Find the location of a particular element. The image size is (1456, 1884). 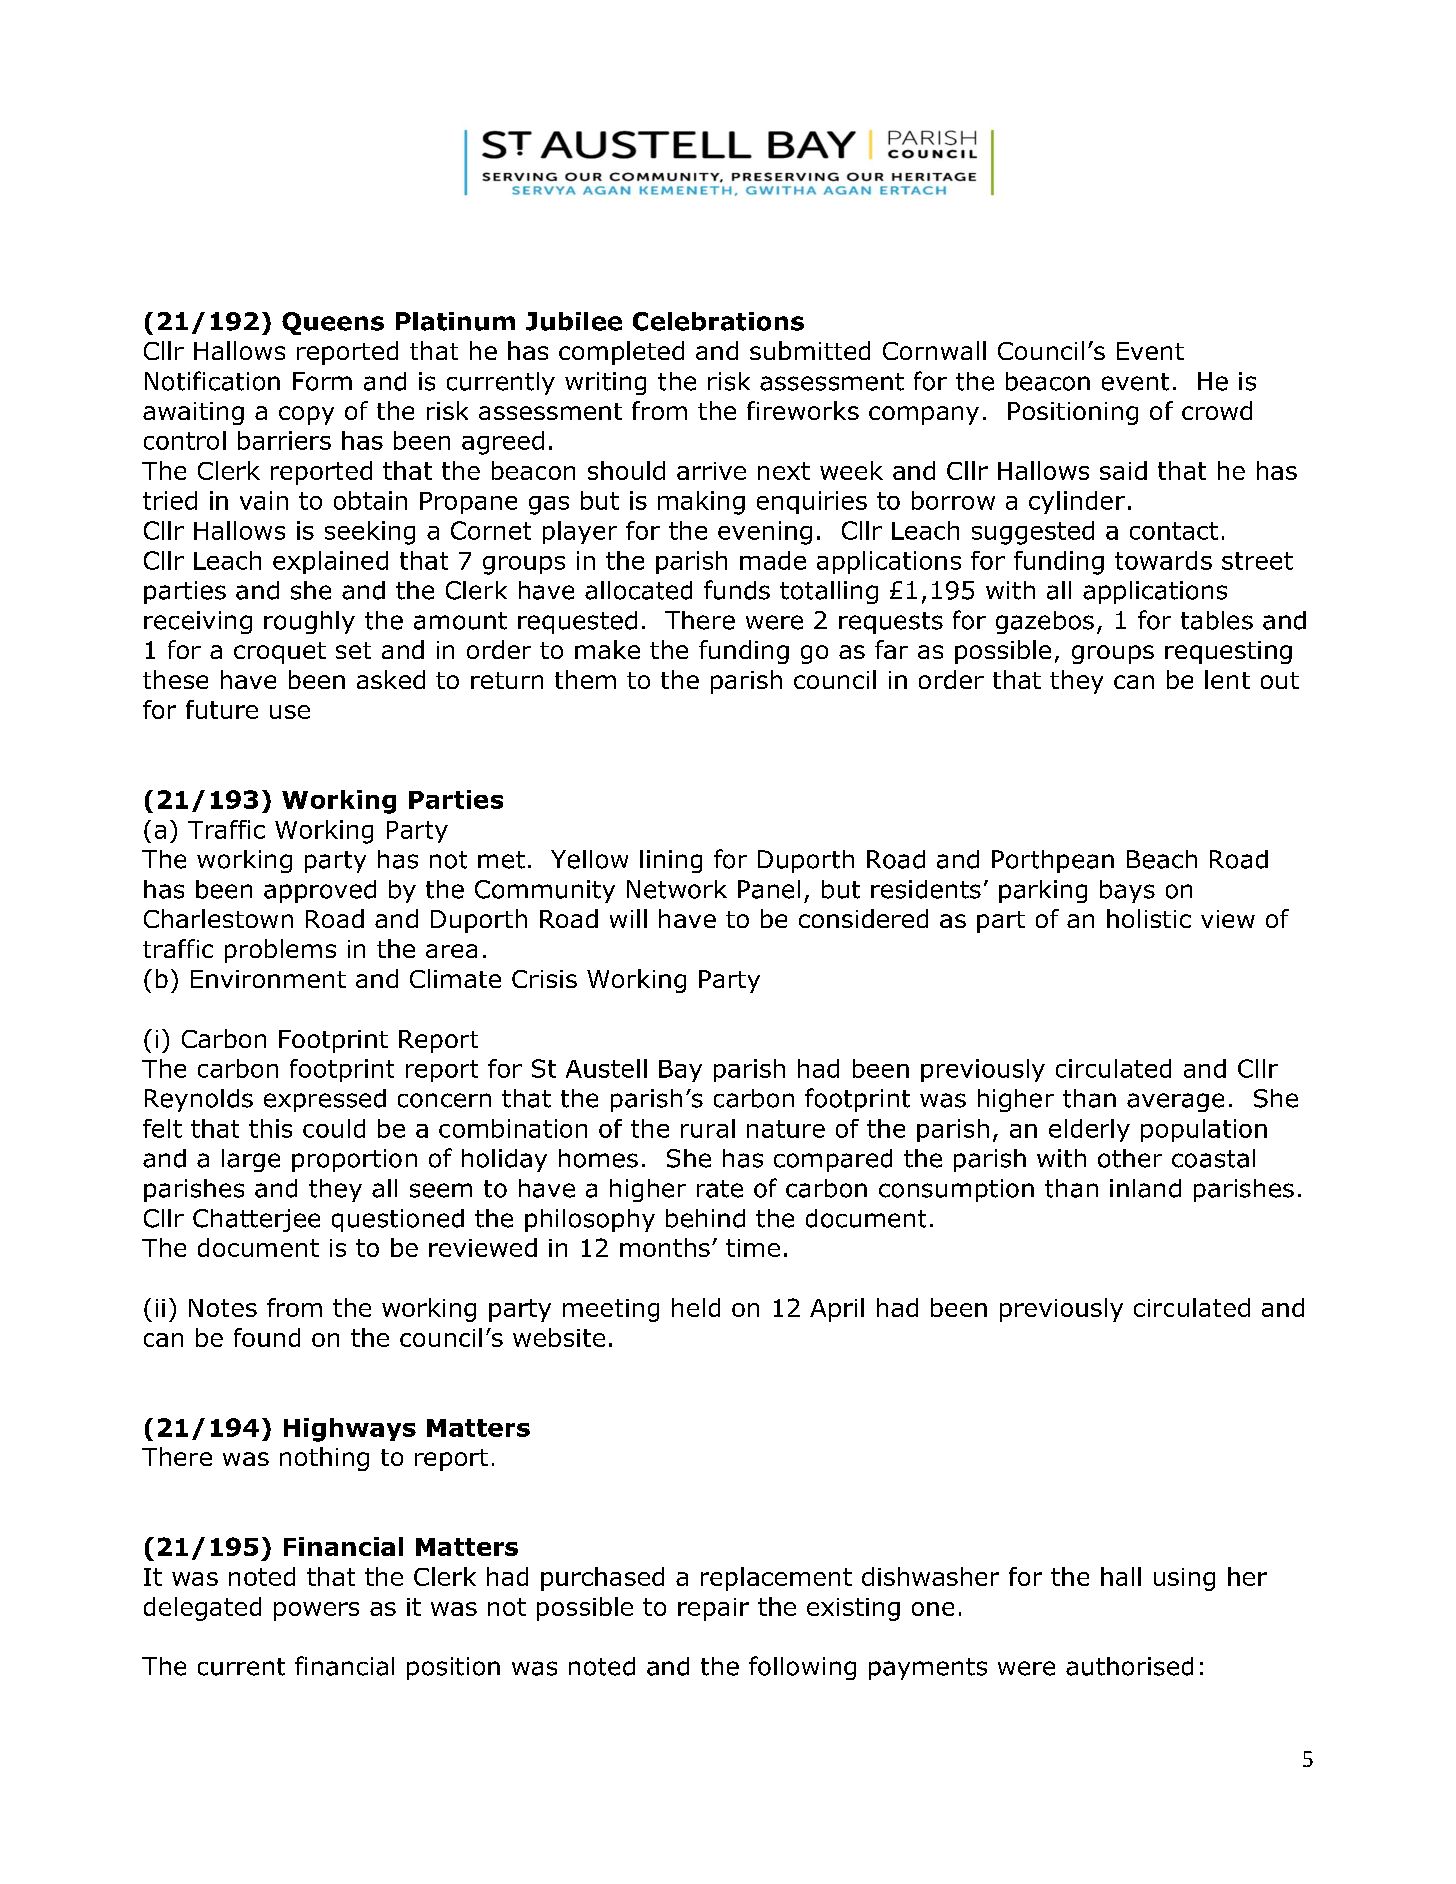

holistic is located at coordinates (1149, 918).
